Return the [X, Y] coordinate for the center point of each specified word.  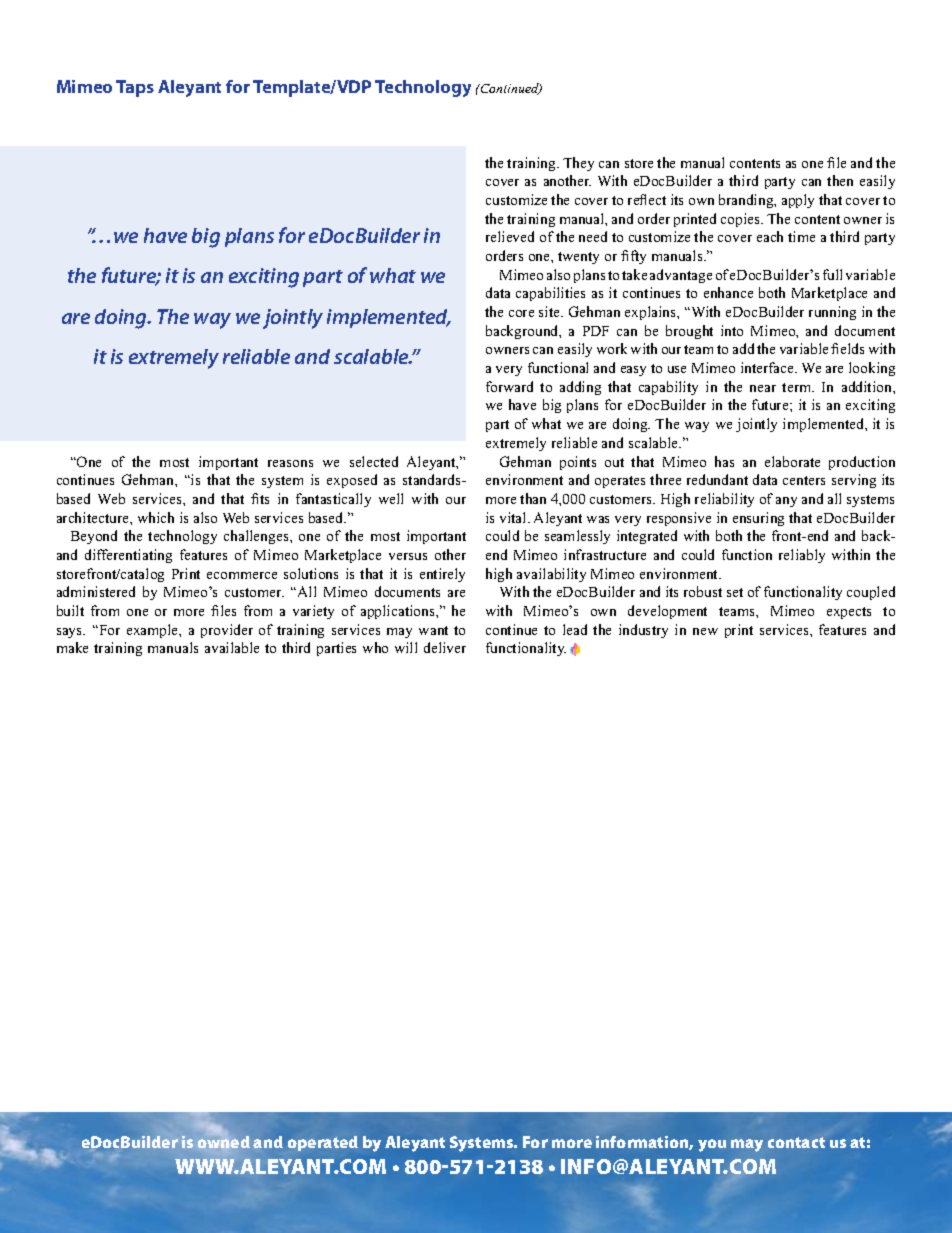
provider [227, 631]
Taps [135, 88]
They [578, 164]
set [735, 592]
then [840, 180]
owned [224, 1142]
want [433, 630]
